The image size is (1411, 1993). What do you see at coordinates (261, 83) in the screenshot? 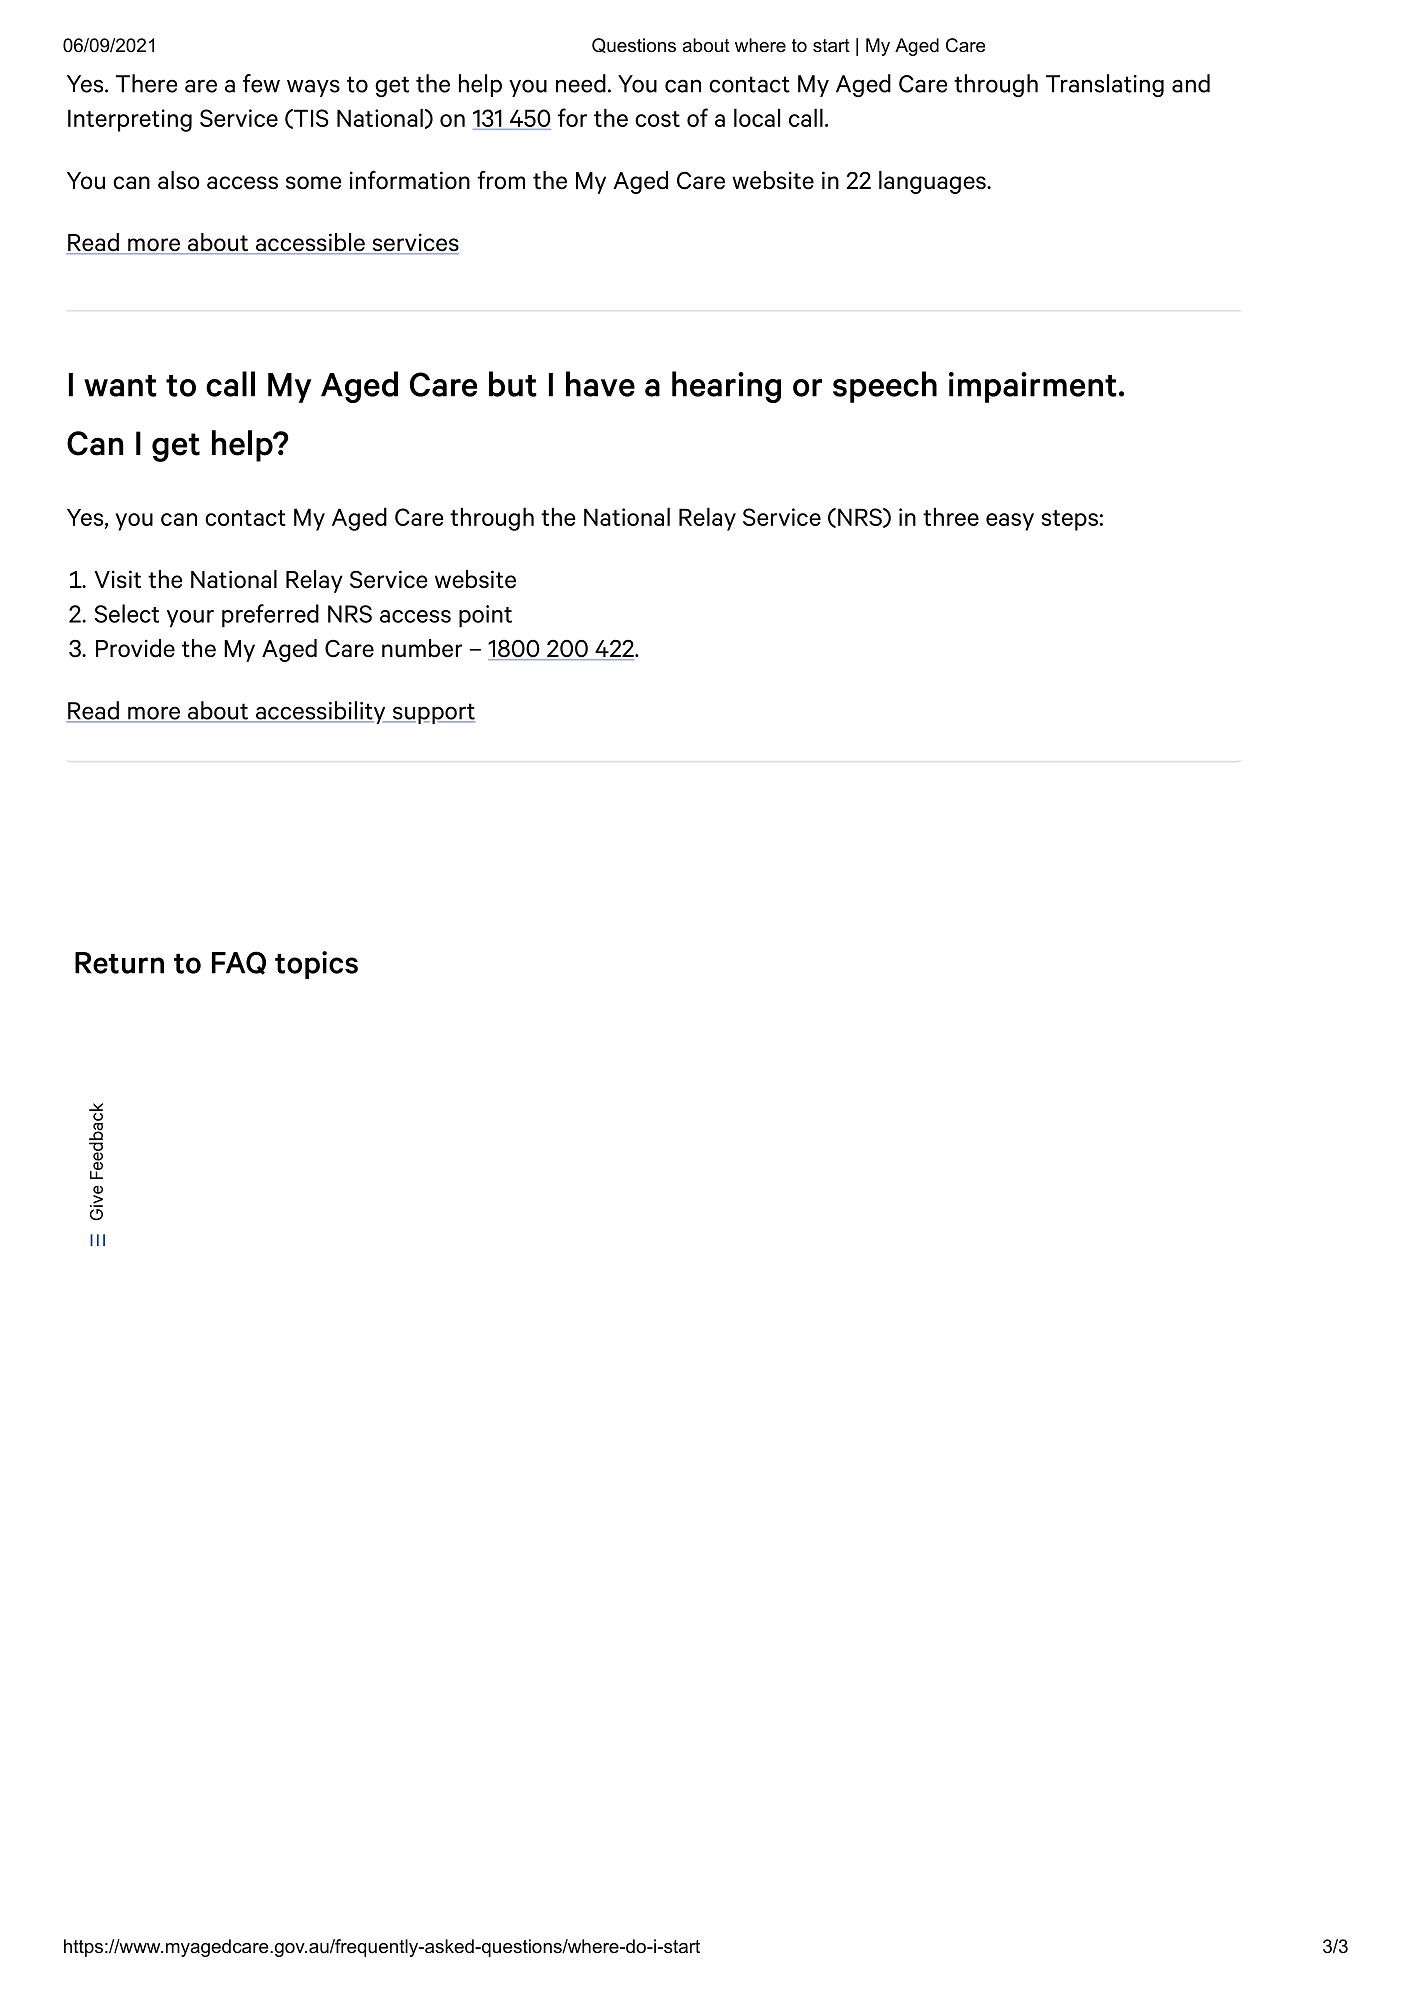
I see `few` at bounding box center [261, 83].
